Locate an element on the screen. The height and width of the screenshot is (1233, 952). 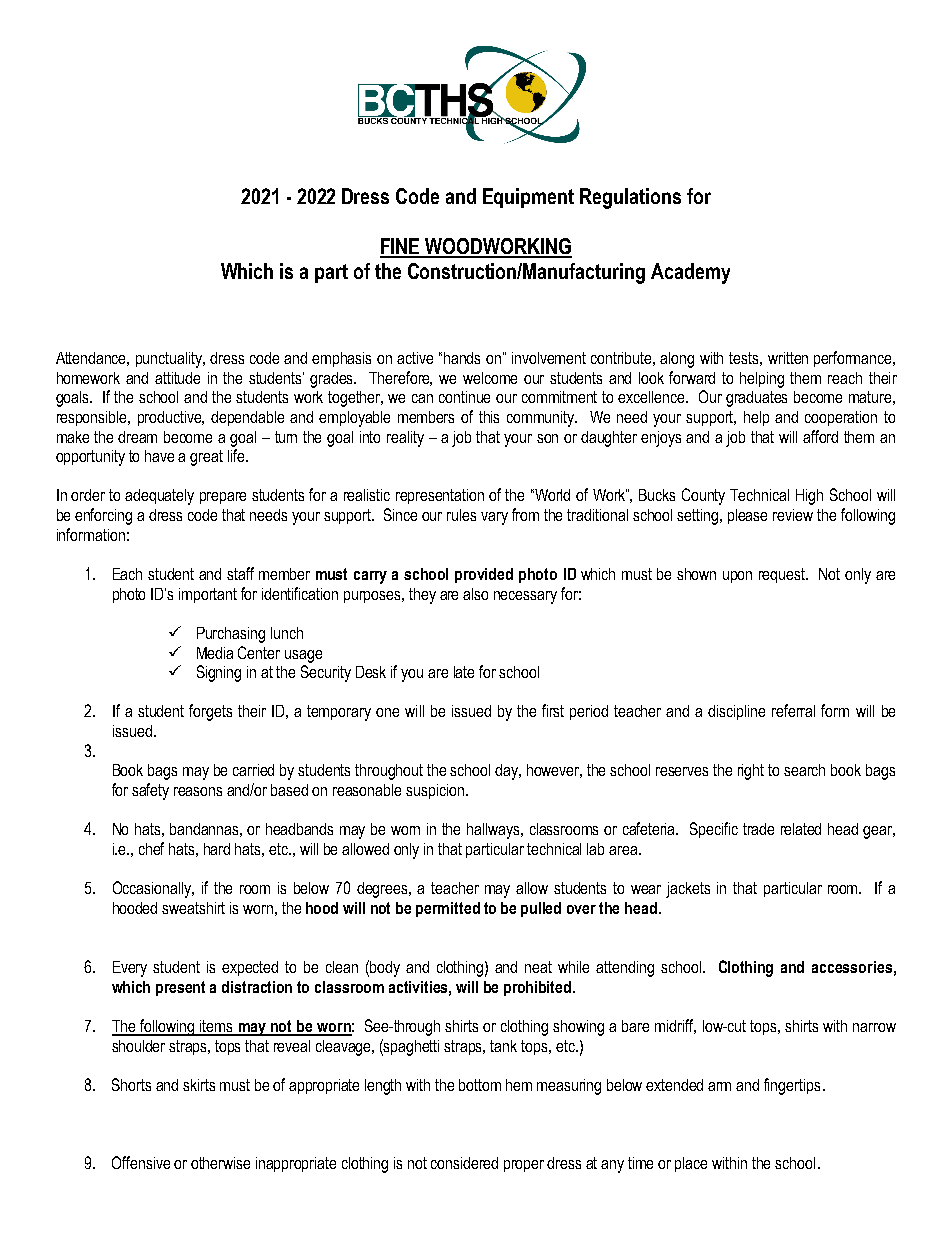
this is located at coordinates (489, 417).
